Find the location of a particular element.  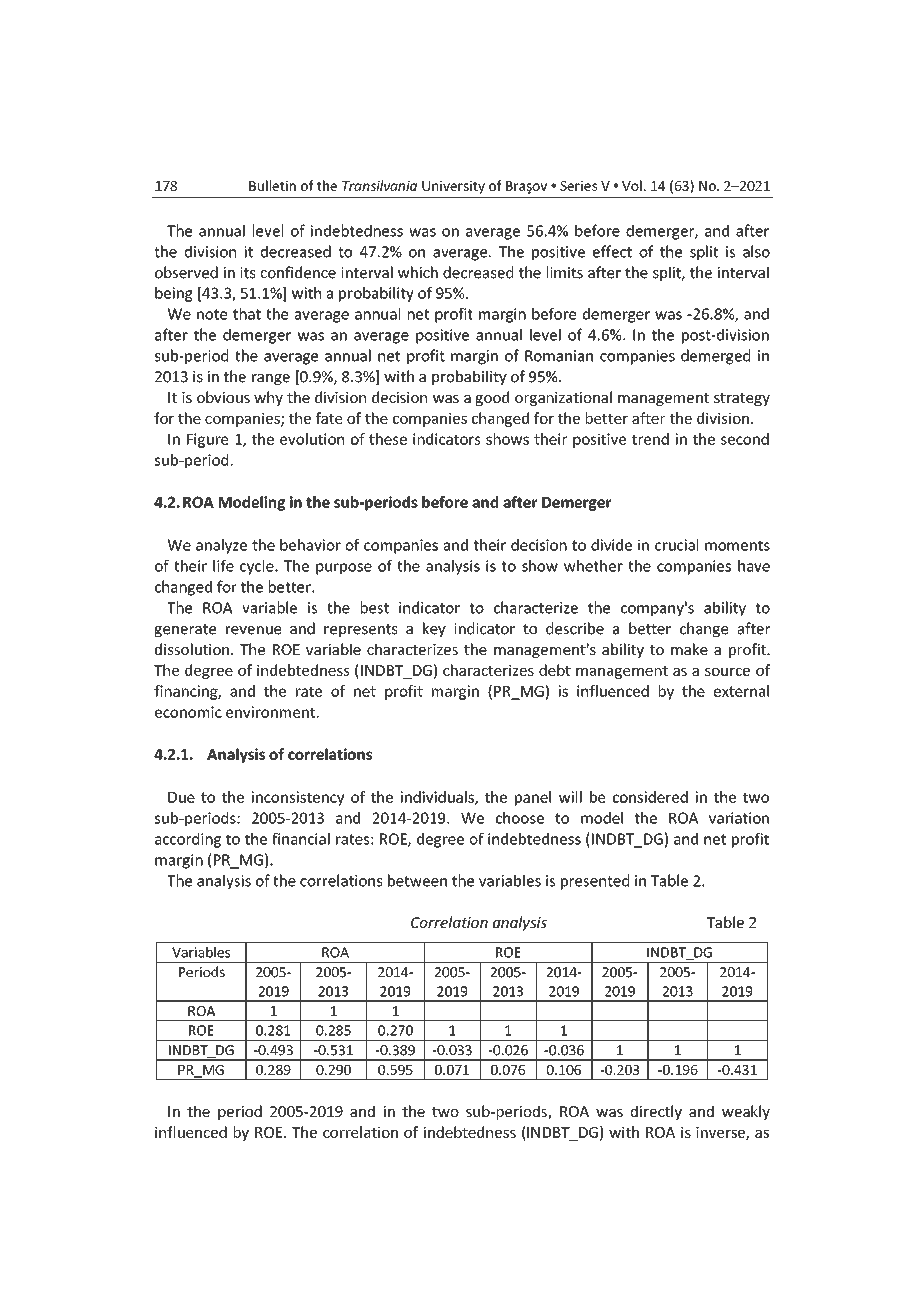

University is located at coordinates (453, 187).
